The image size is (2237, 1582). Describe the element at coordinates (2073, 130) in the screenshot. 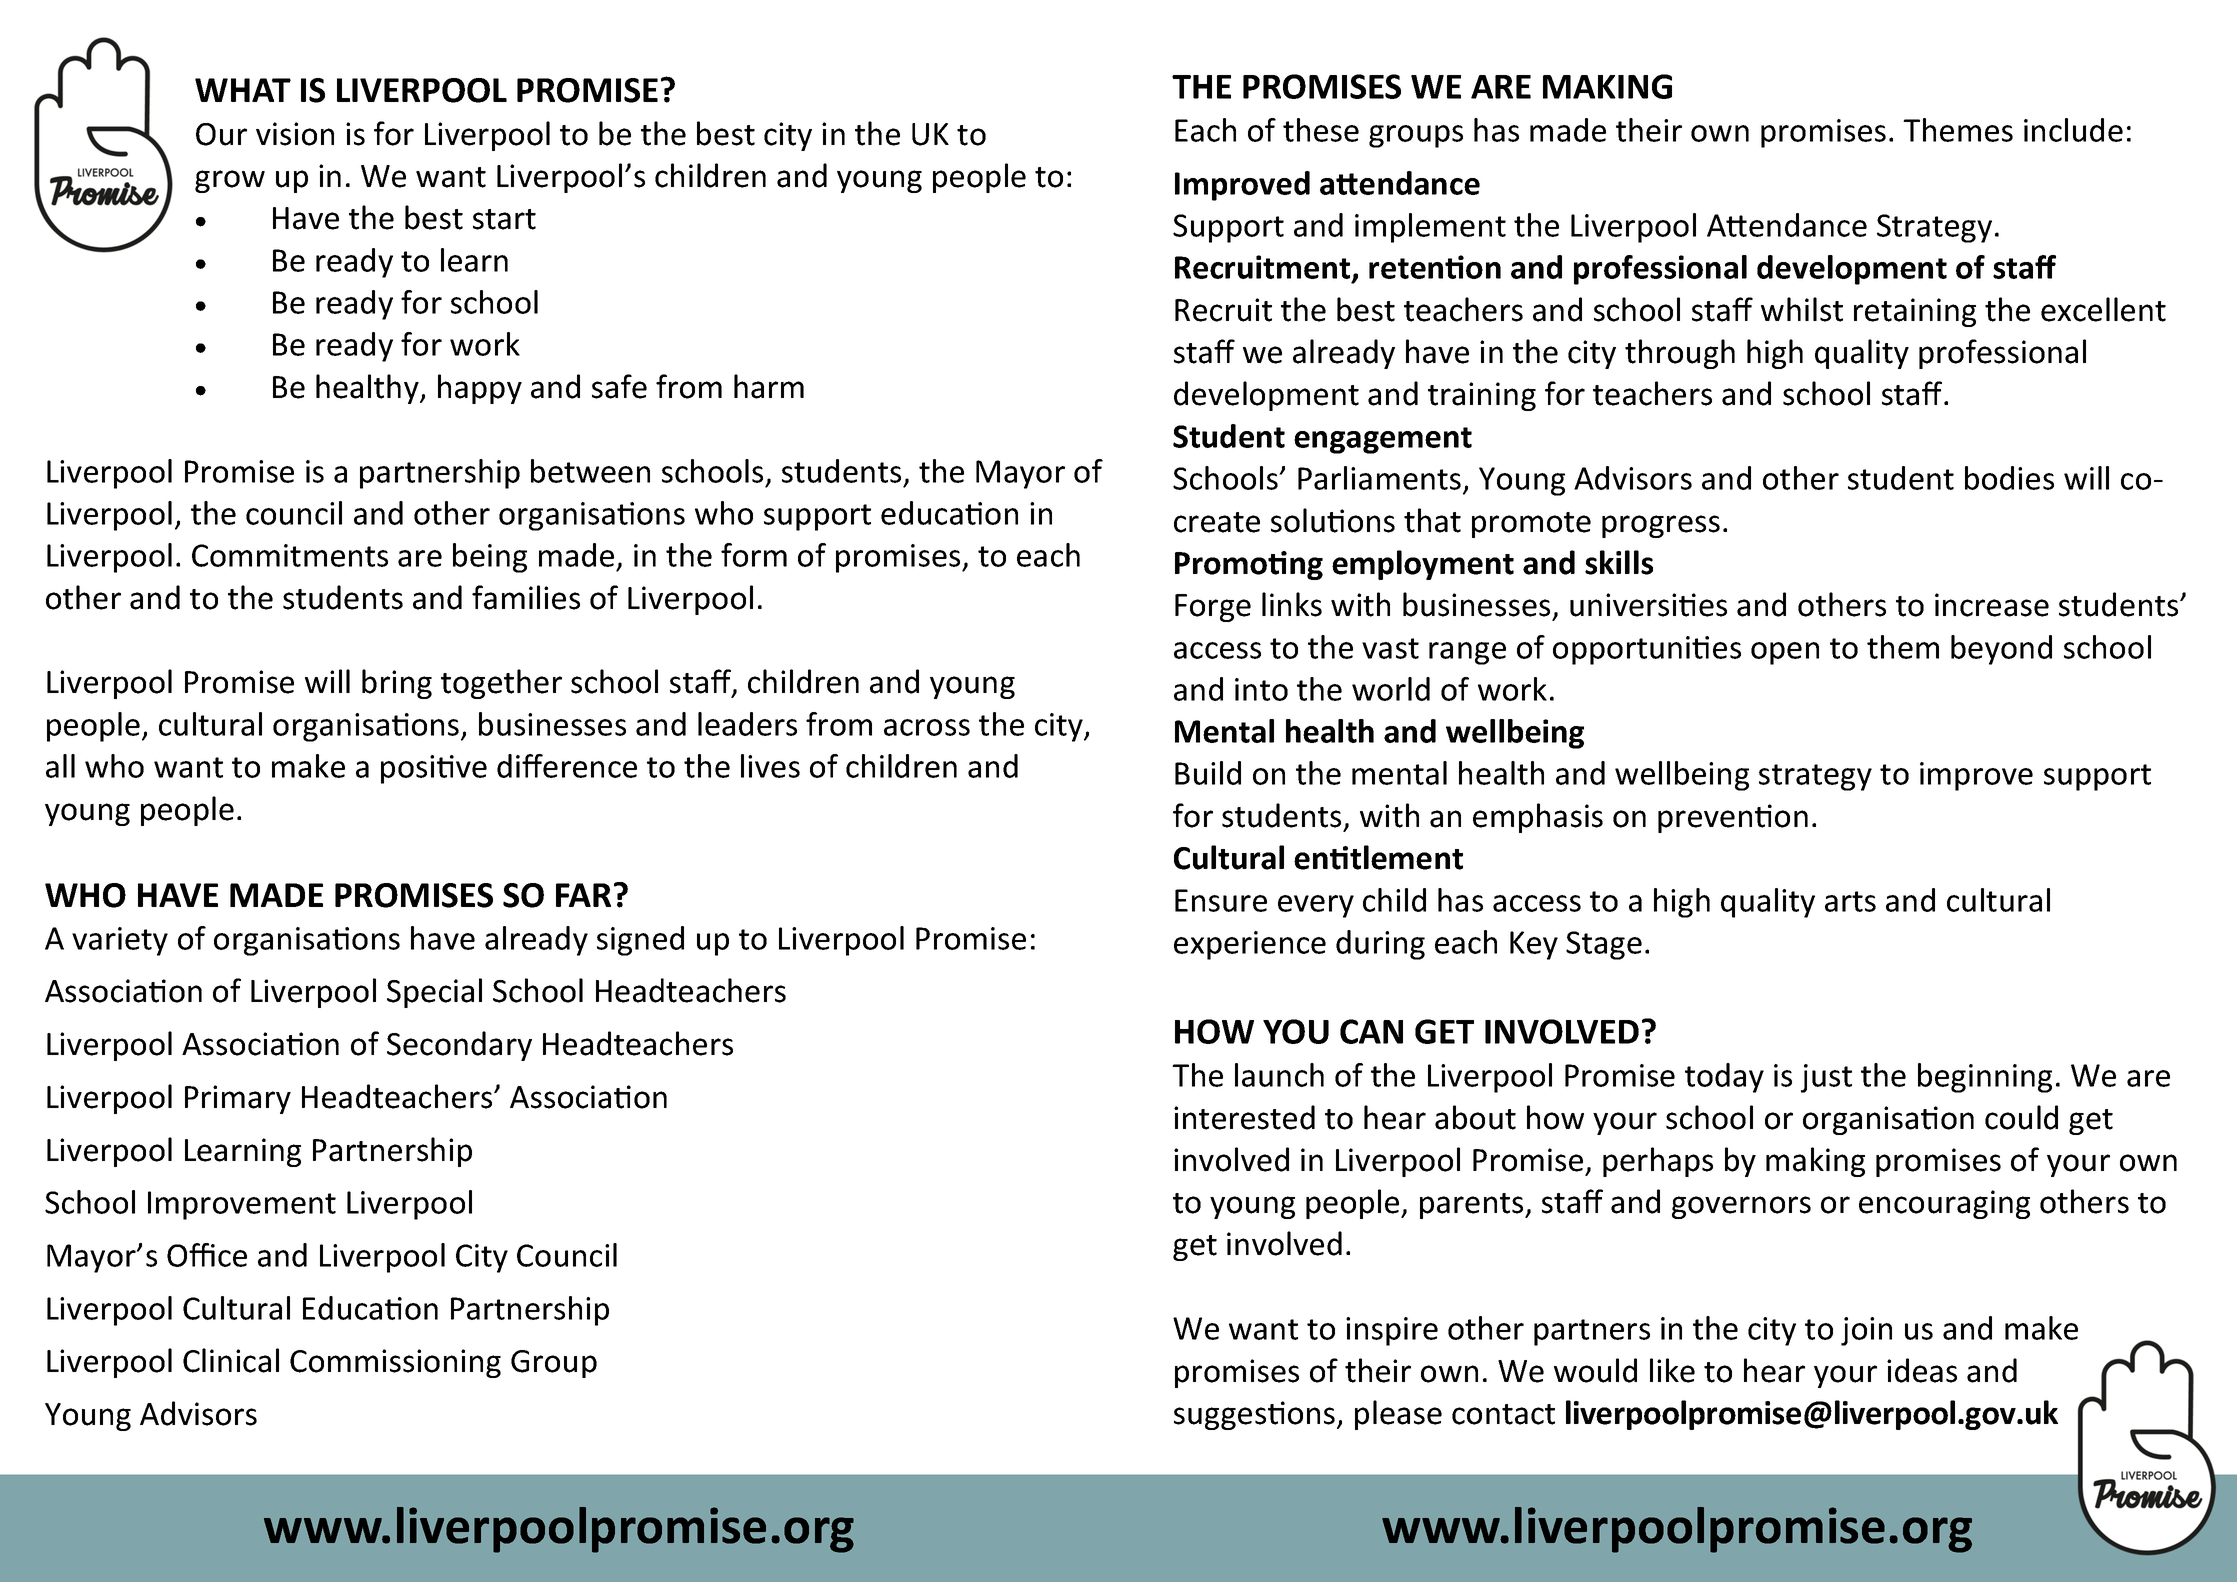

I see `include` at that location.
